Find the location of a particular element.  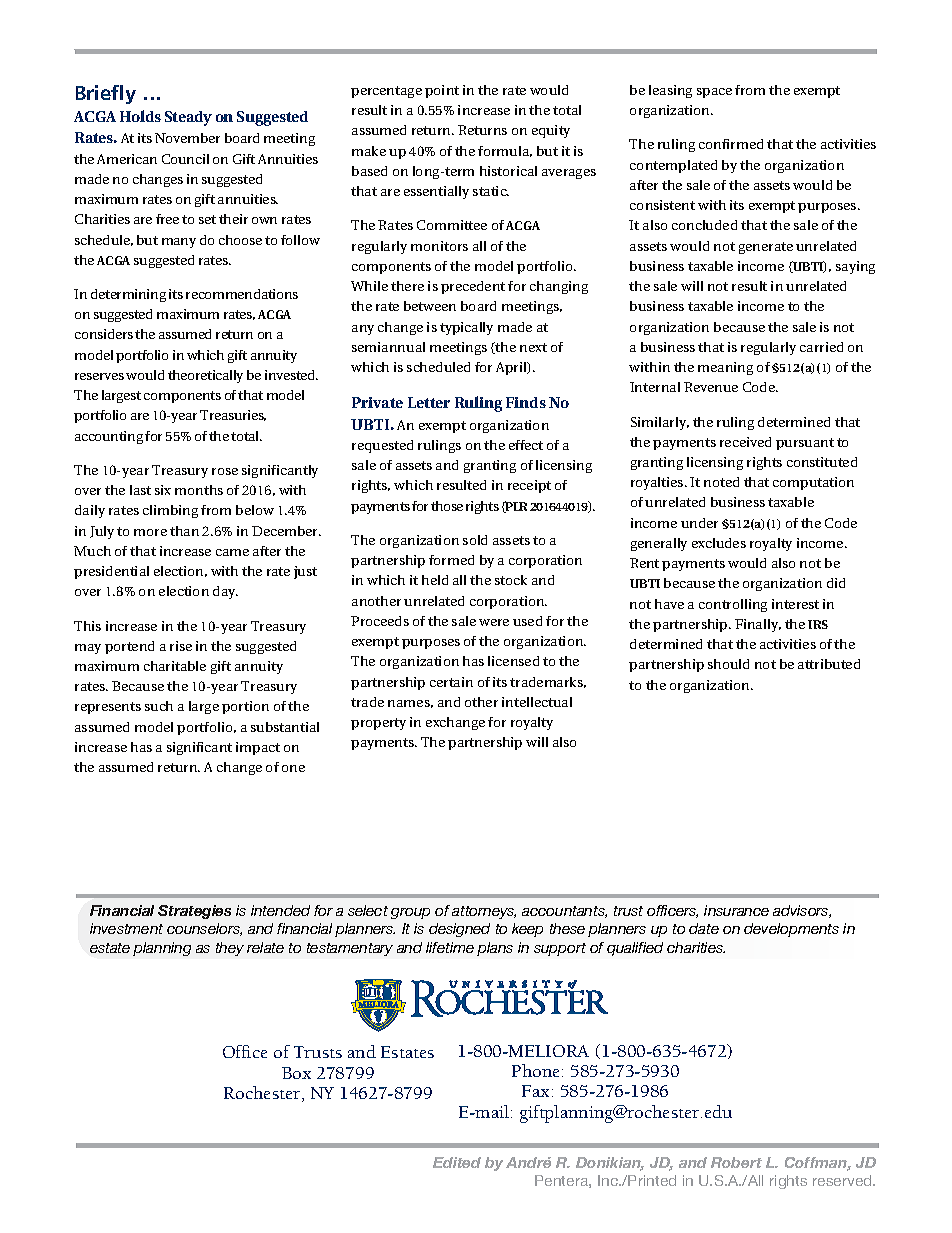

Box is located at coordinates (296, 1073).
